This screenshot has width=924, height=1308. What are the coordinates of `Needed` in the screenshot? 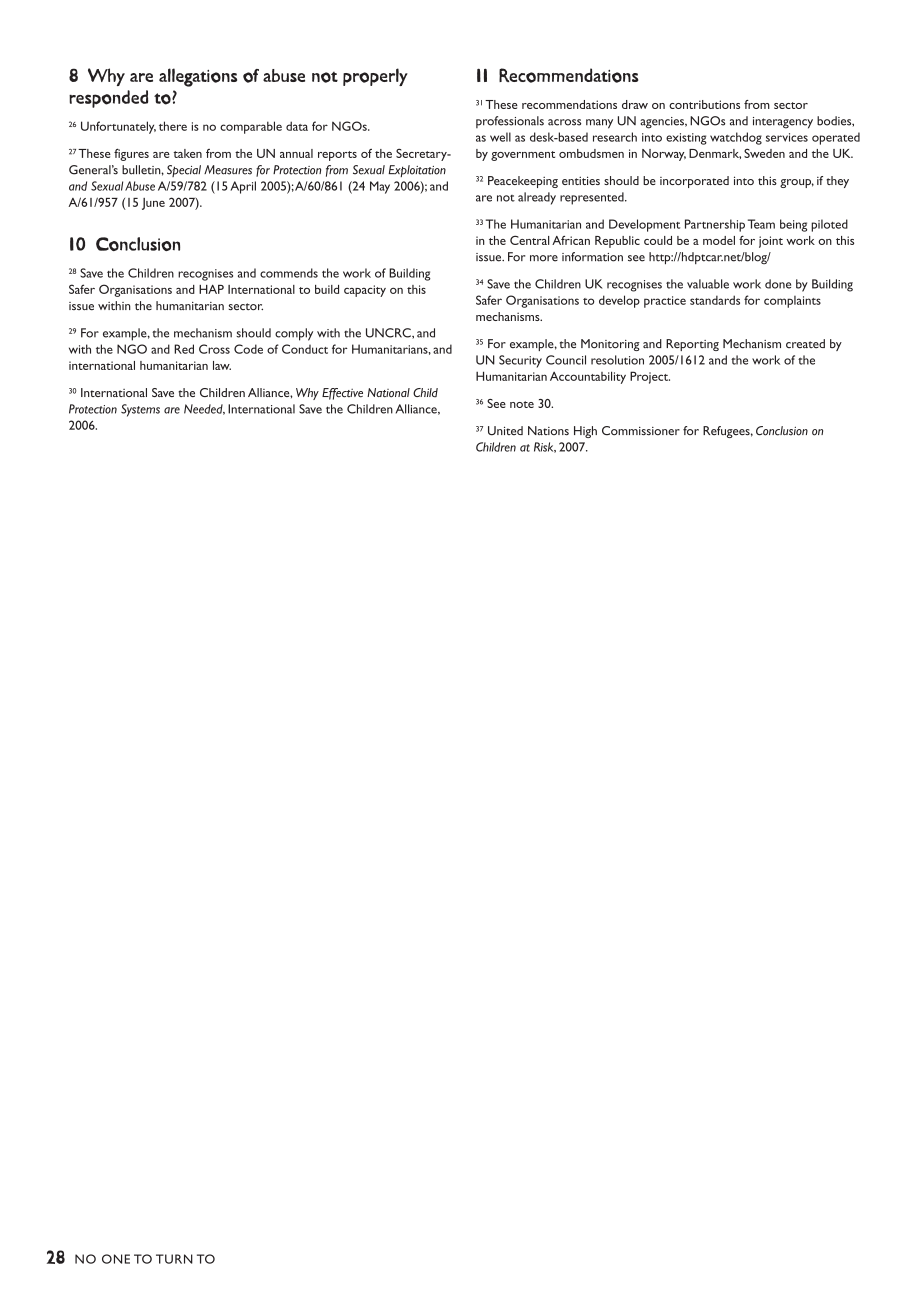 It's located at (204, 409).
